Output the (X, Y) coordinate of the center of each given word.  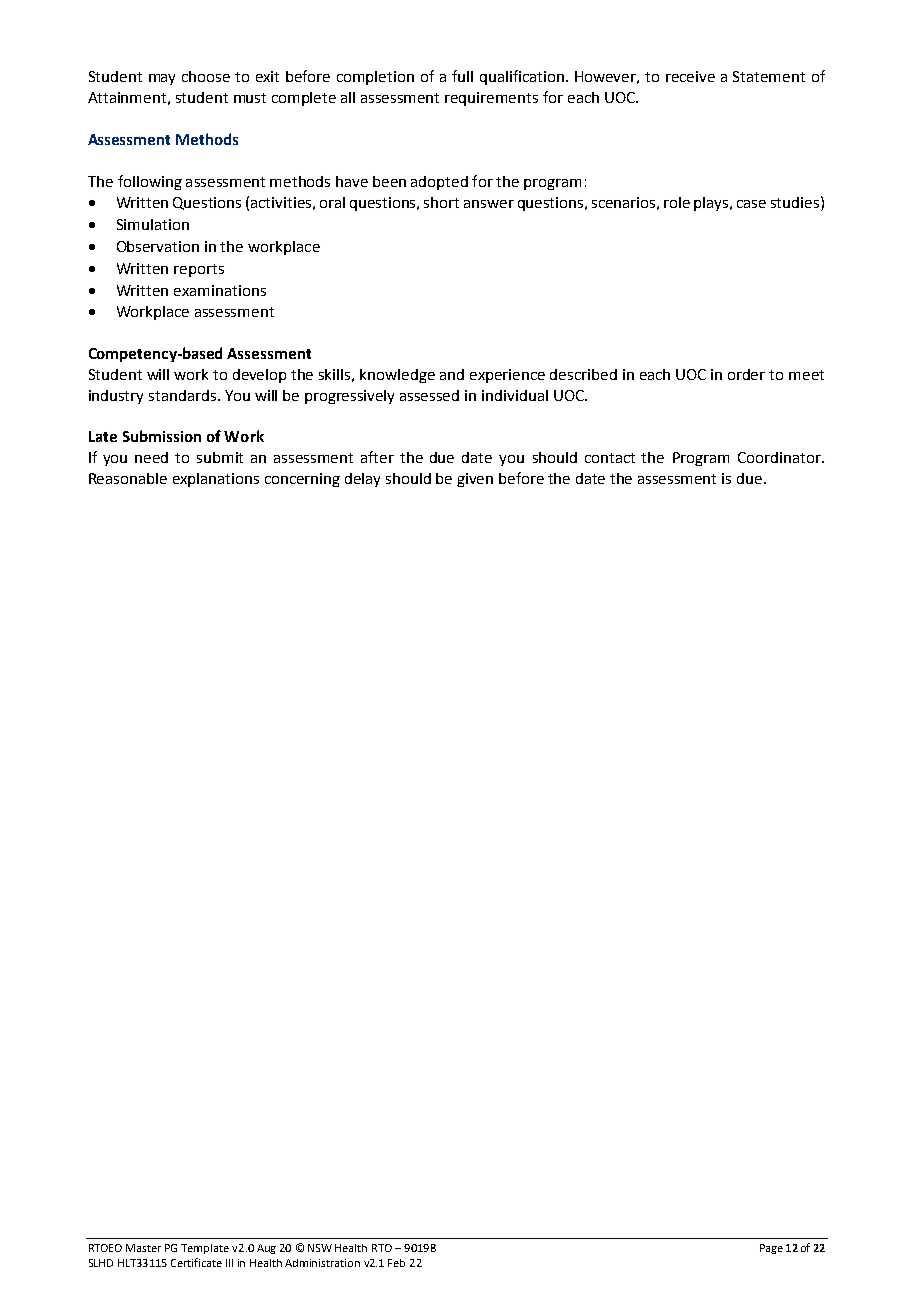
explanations (216, 480)
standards (184, 395)
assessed (429, 395)
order (746, 374)
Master (143, 1248)
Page (771, 1249)
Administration (322, 1263)
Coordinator (780, 457)
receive (690, 76)
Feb (396, 1263)
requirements (491, 99)
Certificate (196, 1262)
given (475, 480)
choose (206, 76)
